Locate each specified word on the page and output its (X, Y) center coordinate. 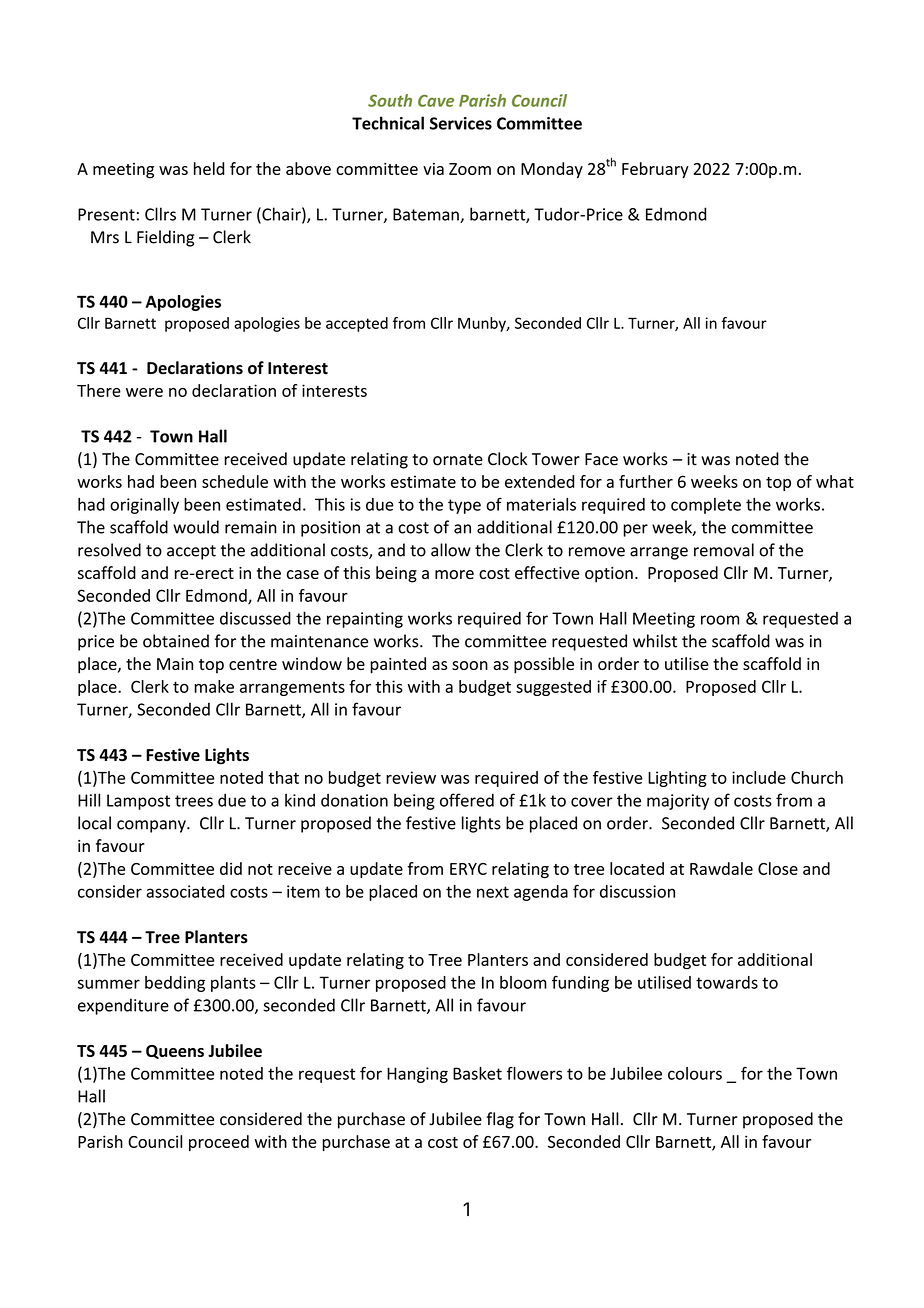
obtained (176, 641)
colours (695, 1073)
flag (500, 1120)
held (209, 168)
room (720, 620)
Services (461, 123)
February (655, 170)
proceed (219, 1143)
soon (470, 665)
